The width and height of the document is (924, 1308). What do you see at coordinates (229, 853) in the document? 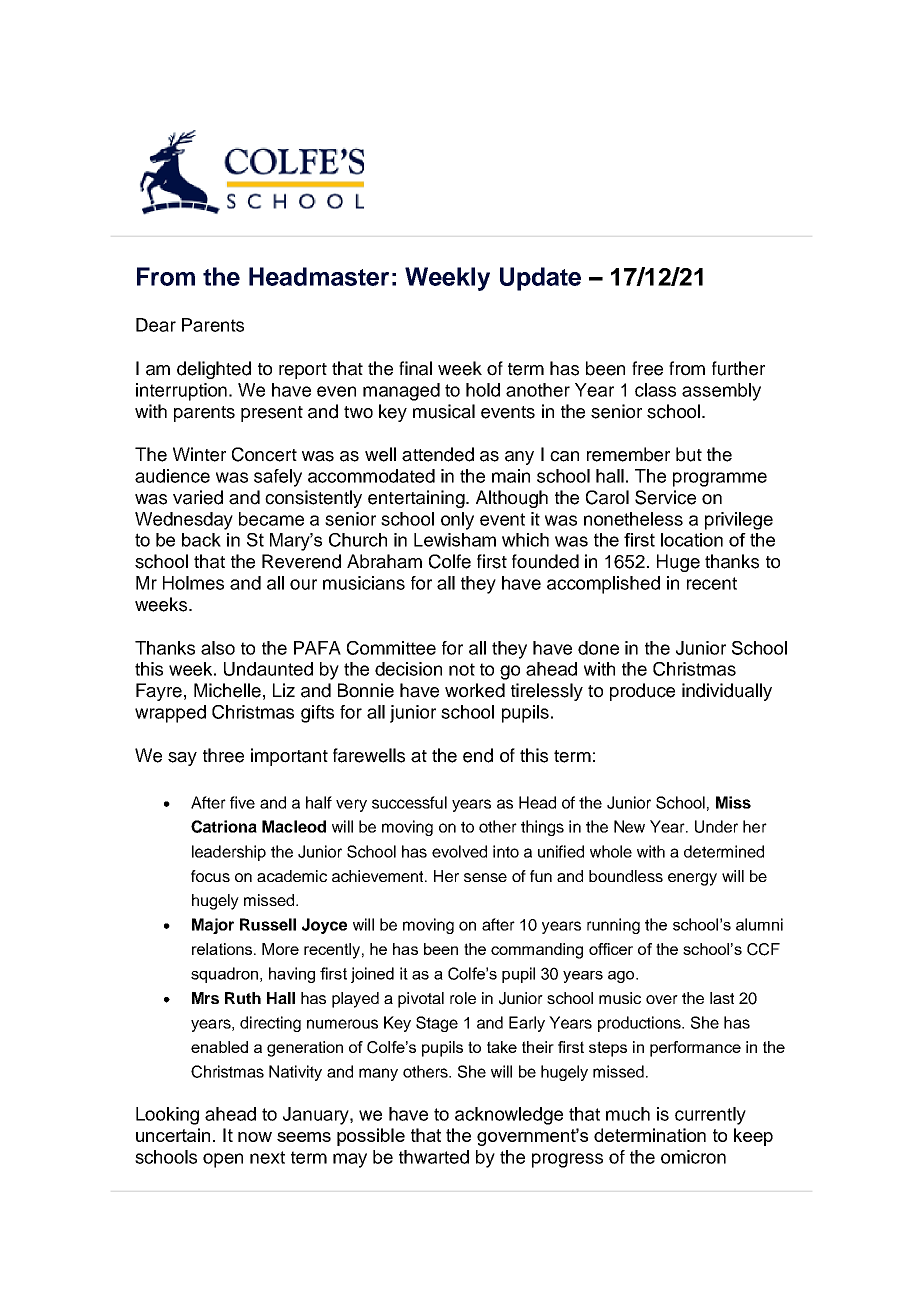
I see `leadership` at bounding box center [229, 853].
